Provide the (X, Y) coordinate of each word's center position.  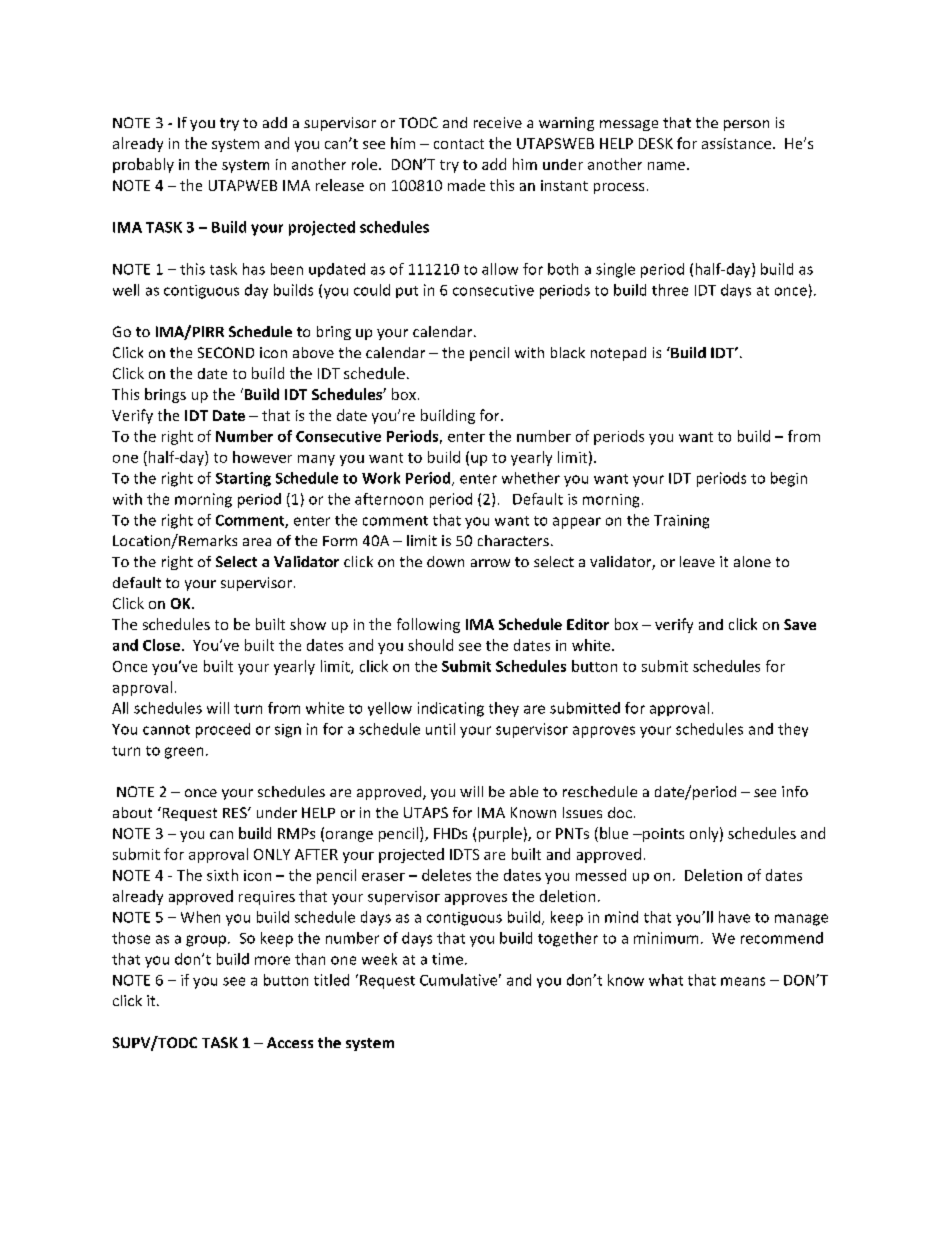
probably (143, 165)
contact (459, 144)
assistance (738, 143)
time (447, 959)
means (743, 981)
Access (290, 1042)
